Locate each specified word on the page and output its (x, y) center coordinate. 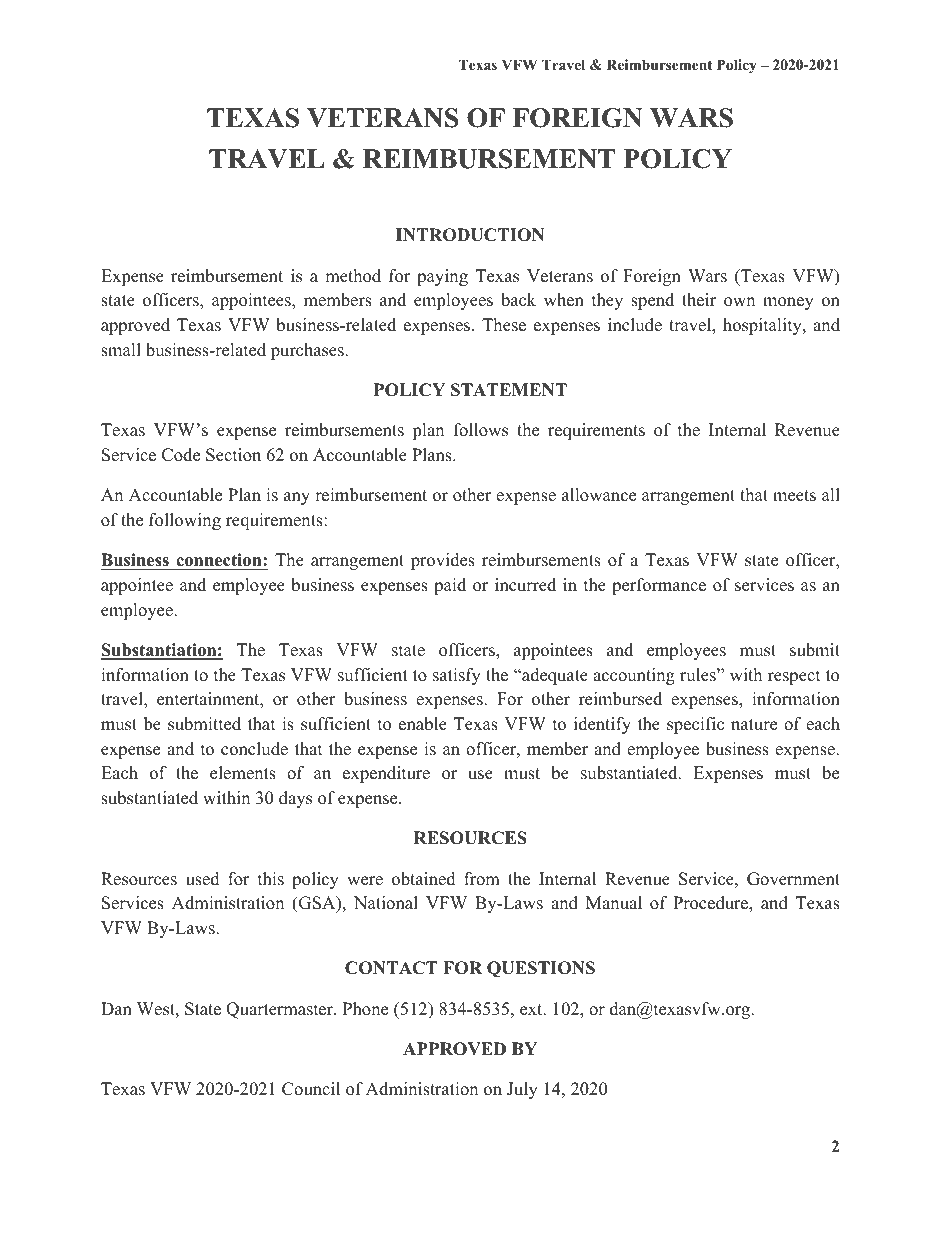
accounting (634, 676)
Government (793, 879)
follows (481, 430)
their (699, 300)
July (522, 1090)
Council (311, 1089)
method (353, 276)
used (203, 879)
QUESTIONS (541, 969)
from (482, 879)
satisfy (457, 676)
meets (794, 496)
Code (181, 455)
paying (442, 277)
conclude (254, 749)
